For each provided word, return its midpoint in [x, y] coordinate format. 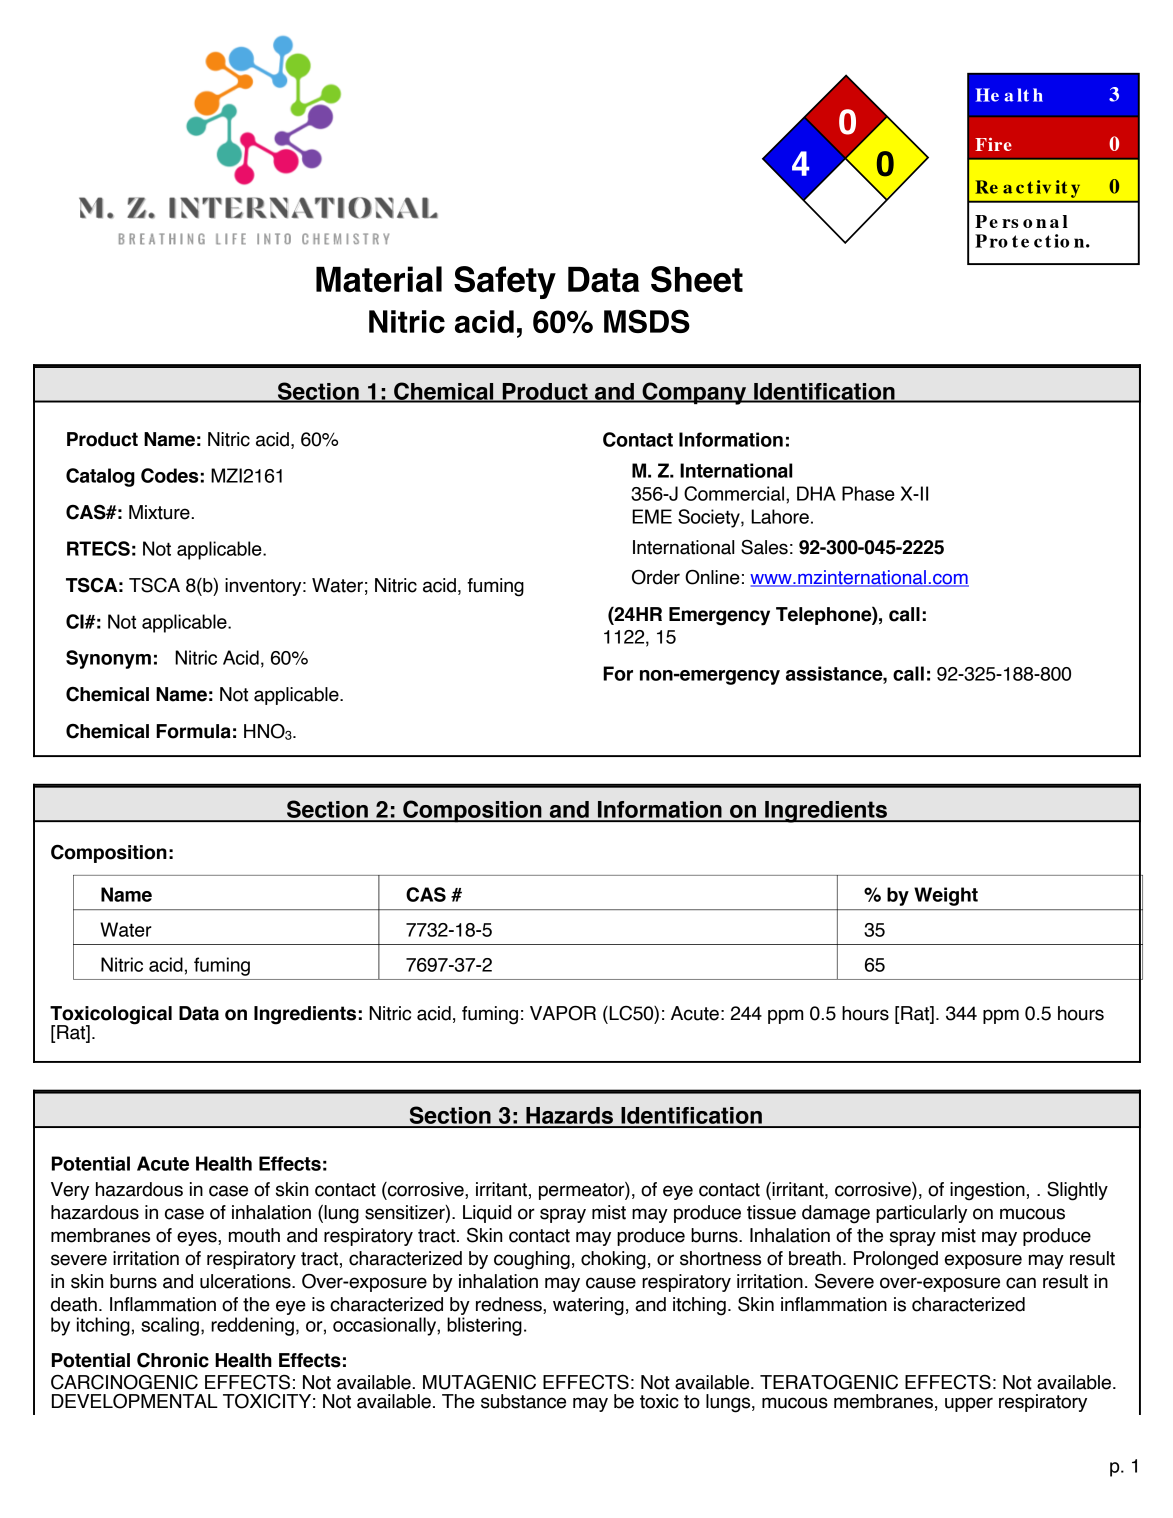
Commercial [735, 493]
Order [656, 577]
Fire [993, 144]
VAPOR [563, 1013]
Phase [868, 493]
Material [379, 279]
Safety [505, 282]
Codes [169, 475]
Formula [193, 731]
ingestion [987, 1191]
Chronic [173, 1360]
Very [70, 1191]
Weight [946, 896]
